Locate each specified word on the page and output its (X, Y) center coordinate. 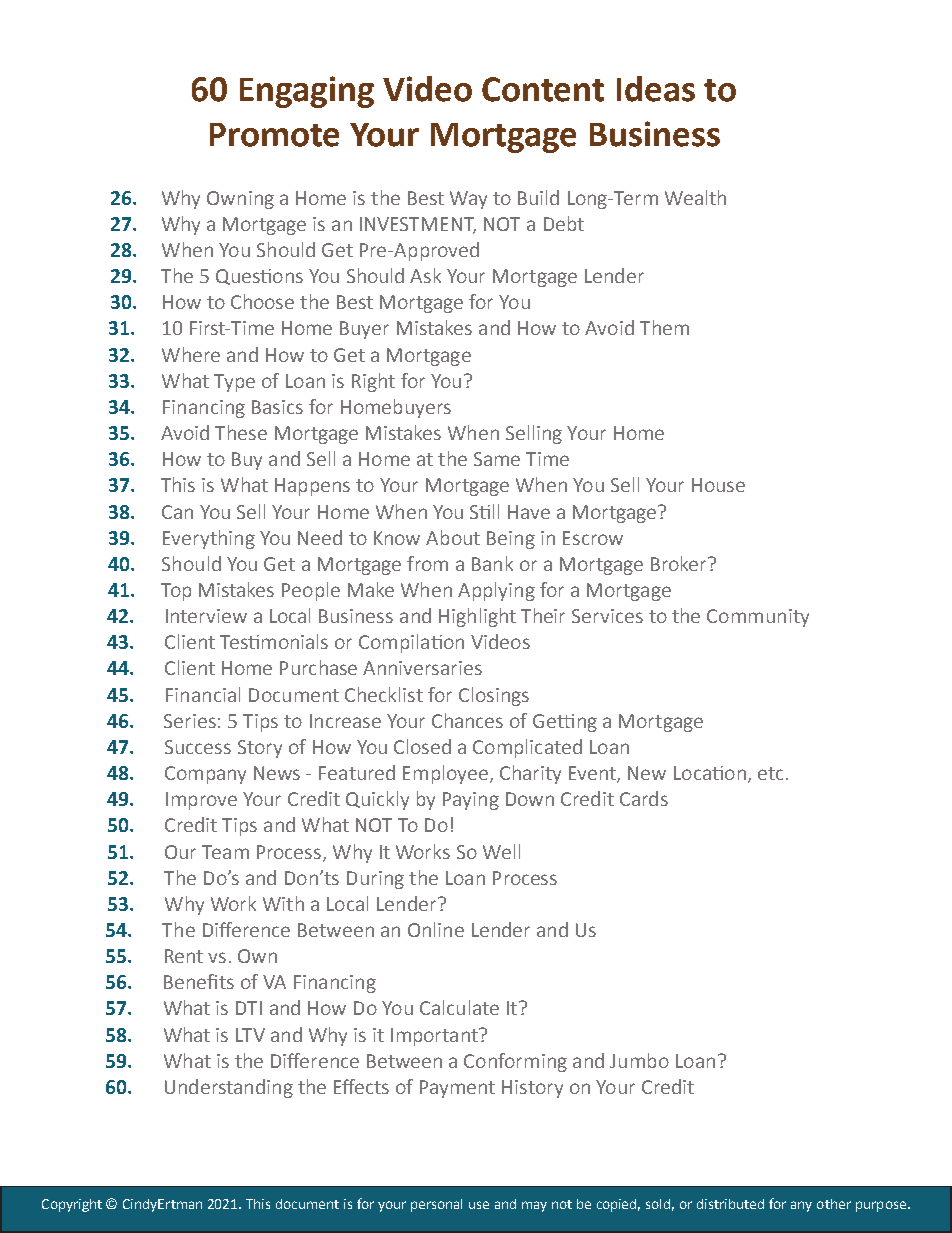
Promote (274, 135)
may (534, 1206)
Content (543, 89)
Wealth (695, 197)
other (834, 1204)
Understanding (229, 1088)
